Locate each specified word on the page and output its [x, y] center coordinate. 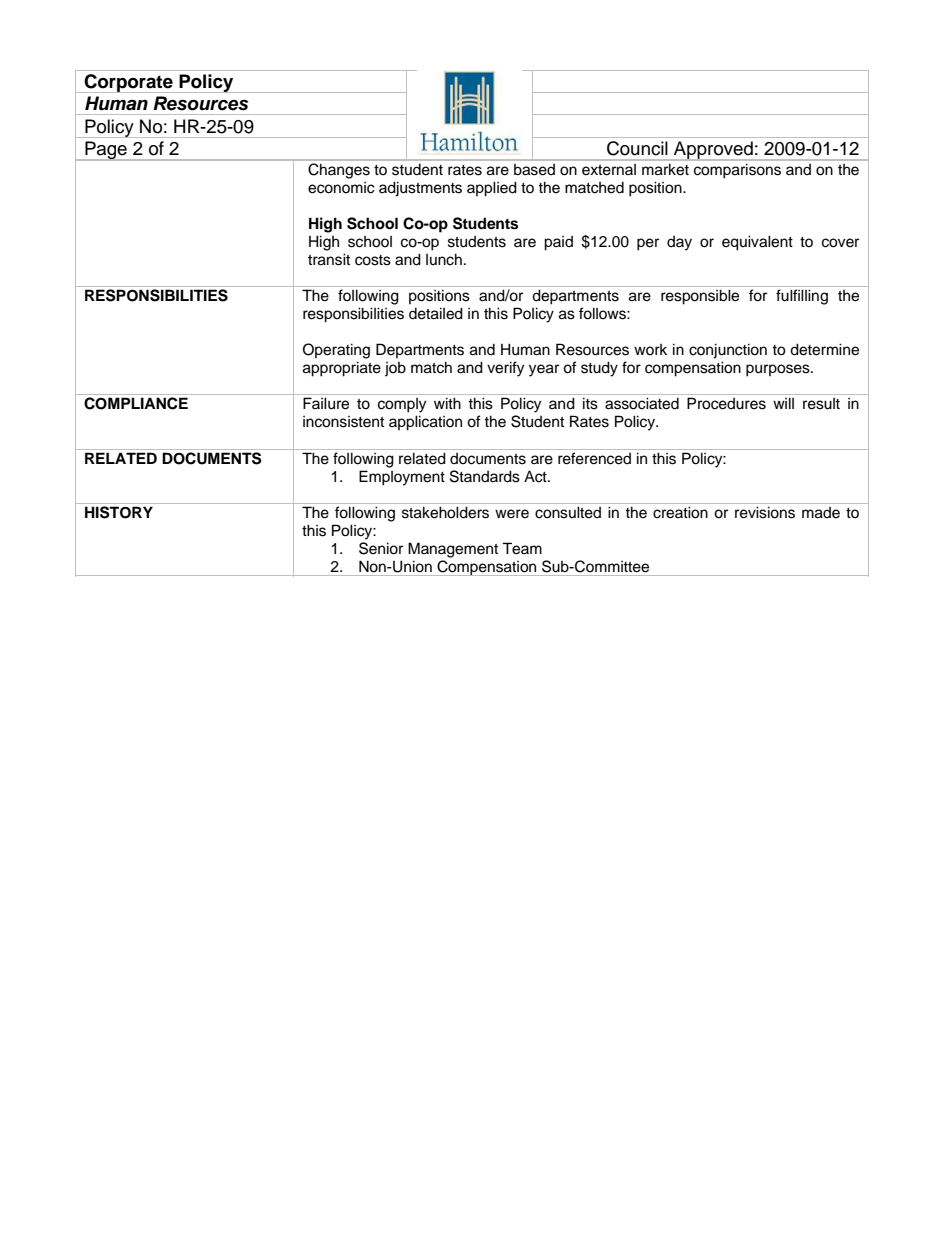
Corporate [128, 83]
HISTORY [119, 512]
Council [637, 148]
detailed [436, 313]
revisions [765, 512]
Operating [336, 351]
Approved [713, 151]
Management [453, 550]
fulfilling [802, 297]
